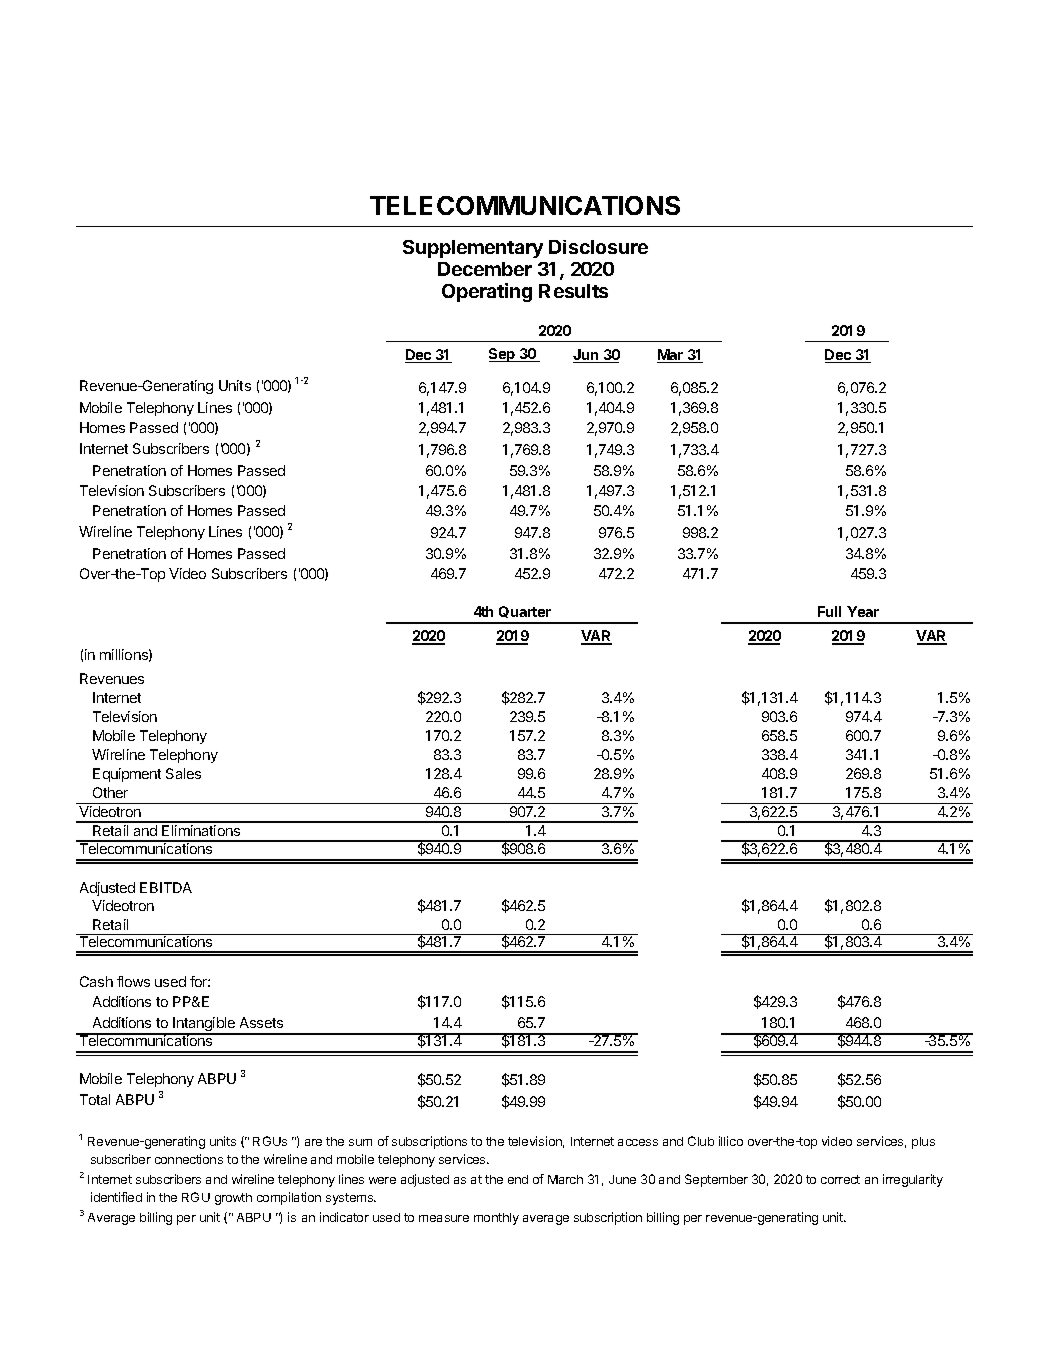 This screenshot has width=1051, height=1360. I want to click on growth, so click(233, 1199).
